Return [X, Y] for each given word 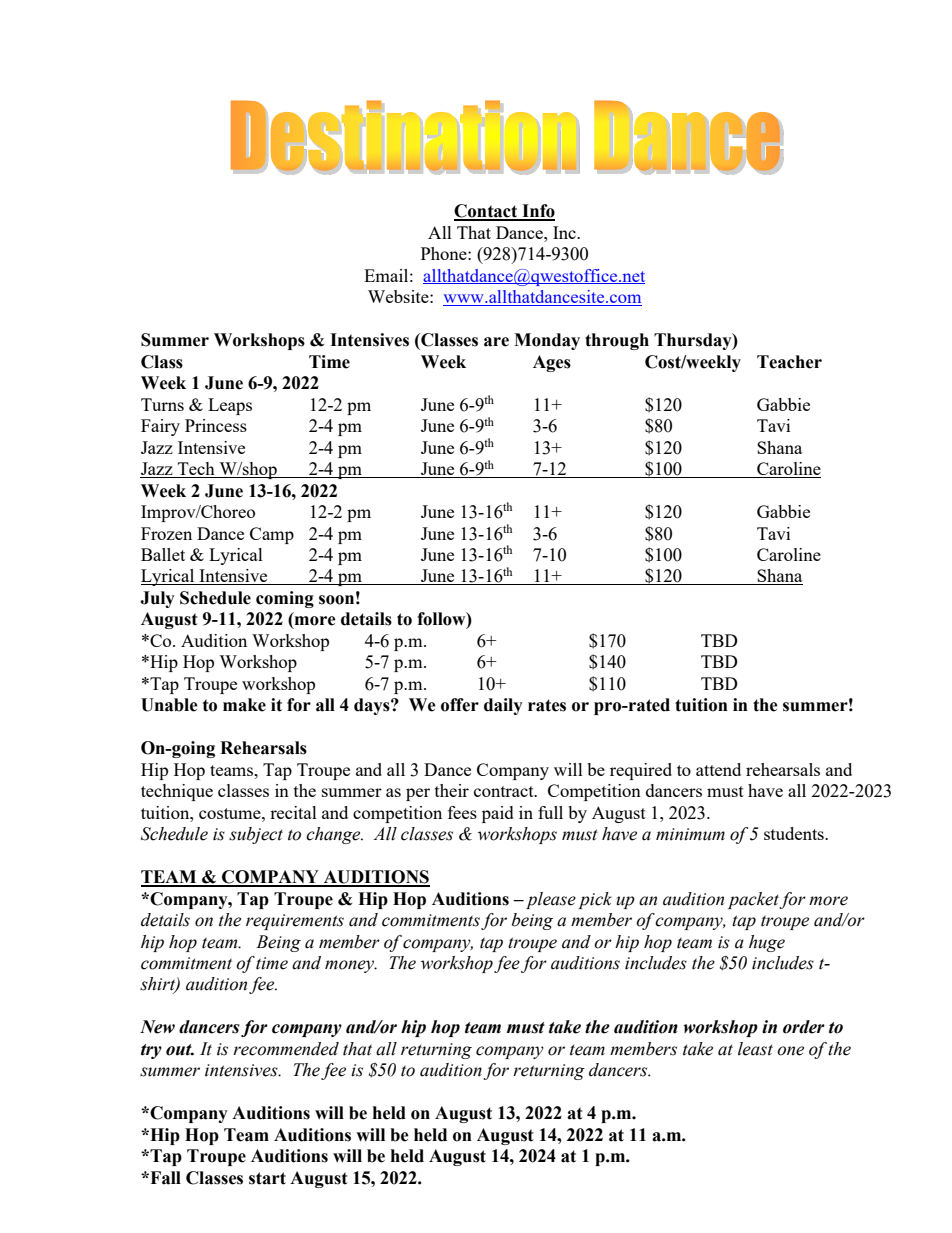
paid [498, 814]
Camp [272, 535]
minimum [690, 834]
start [267, 1178]
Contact [487, 212]
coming [285, 599]
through [617, 341]
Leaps [230, 406]
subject [256, 835]
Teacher [789, 362]
